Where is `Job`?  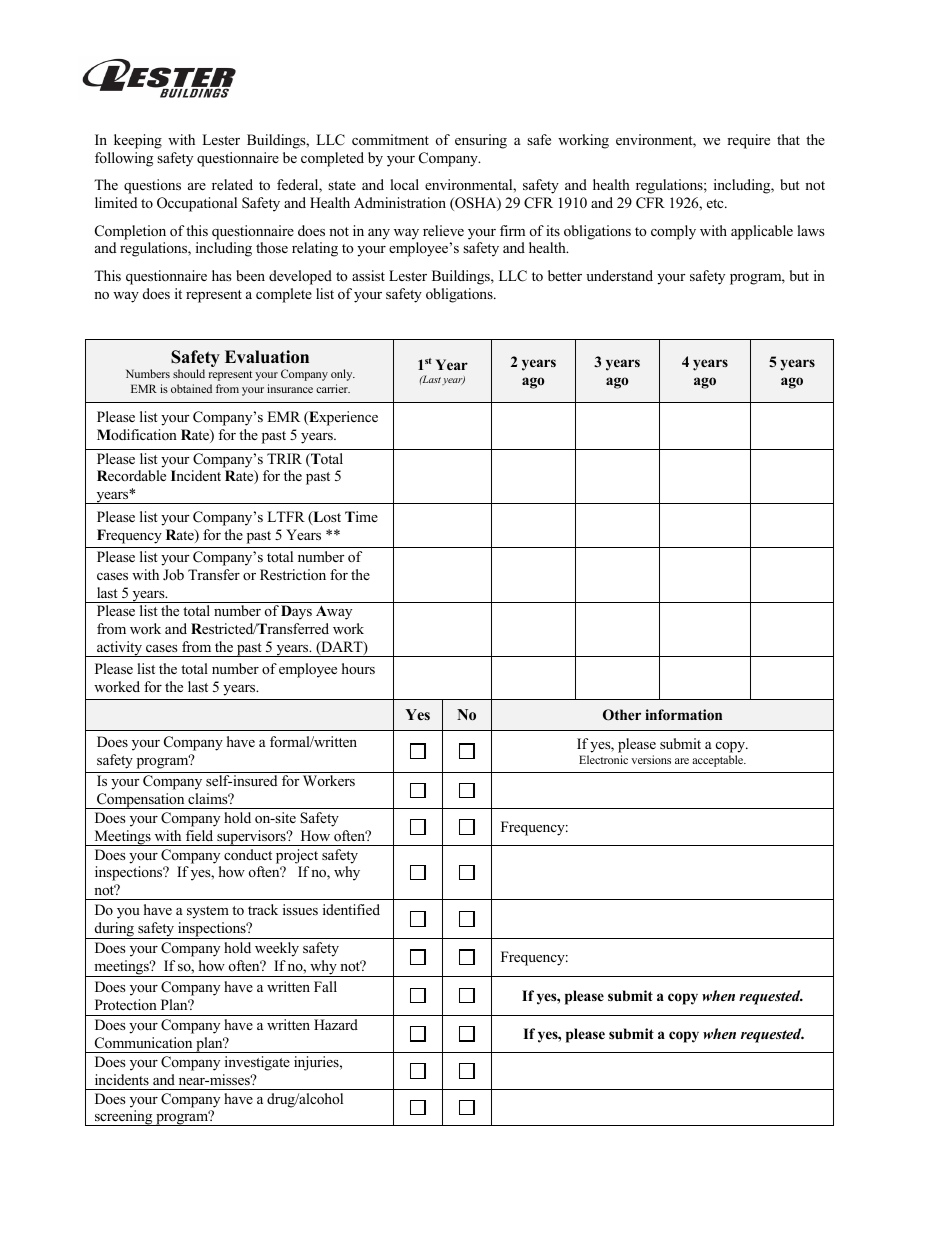
Job is located at coordinates (173, 574).
